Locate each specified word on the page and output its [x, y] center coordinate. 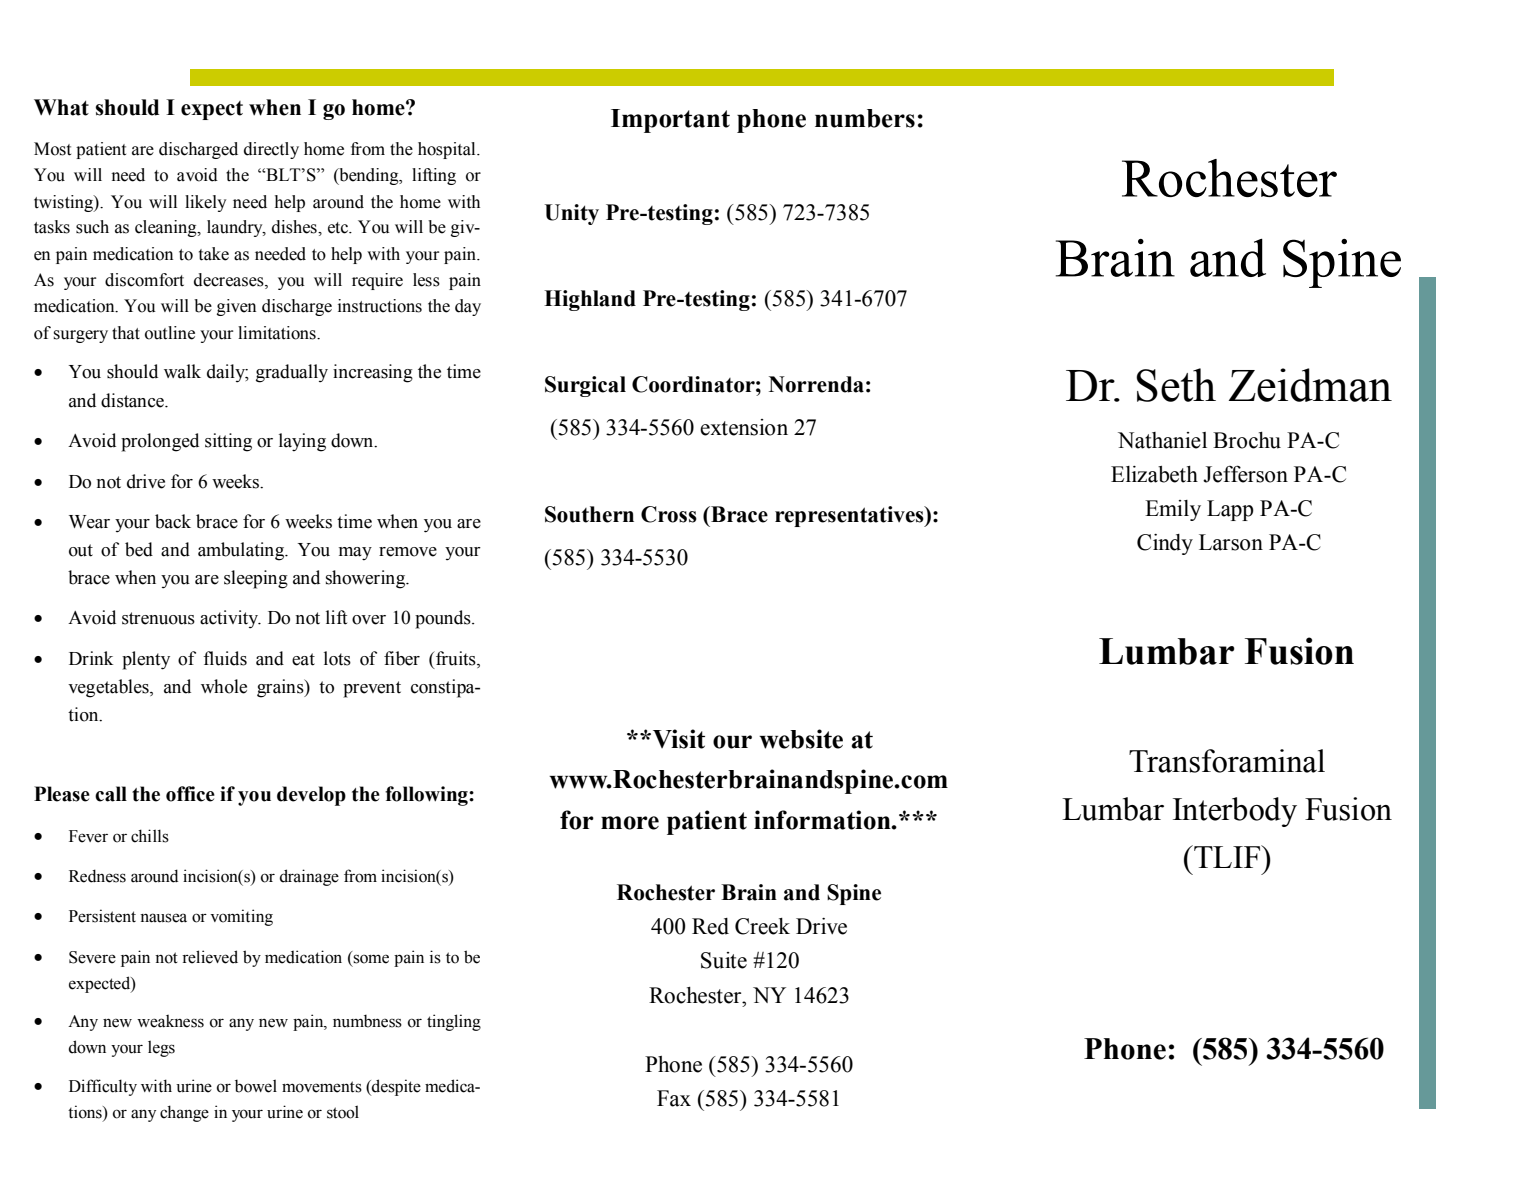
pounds [444, 619]
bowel [256, 1086]
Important [670, 121]
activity [230, 619]
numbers [865, 118]
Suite [724, 960]
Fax [674, 1098]
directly [271, 150]
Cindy [1165, 544]
